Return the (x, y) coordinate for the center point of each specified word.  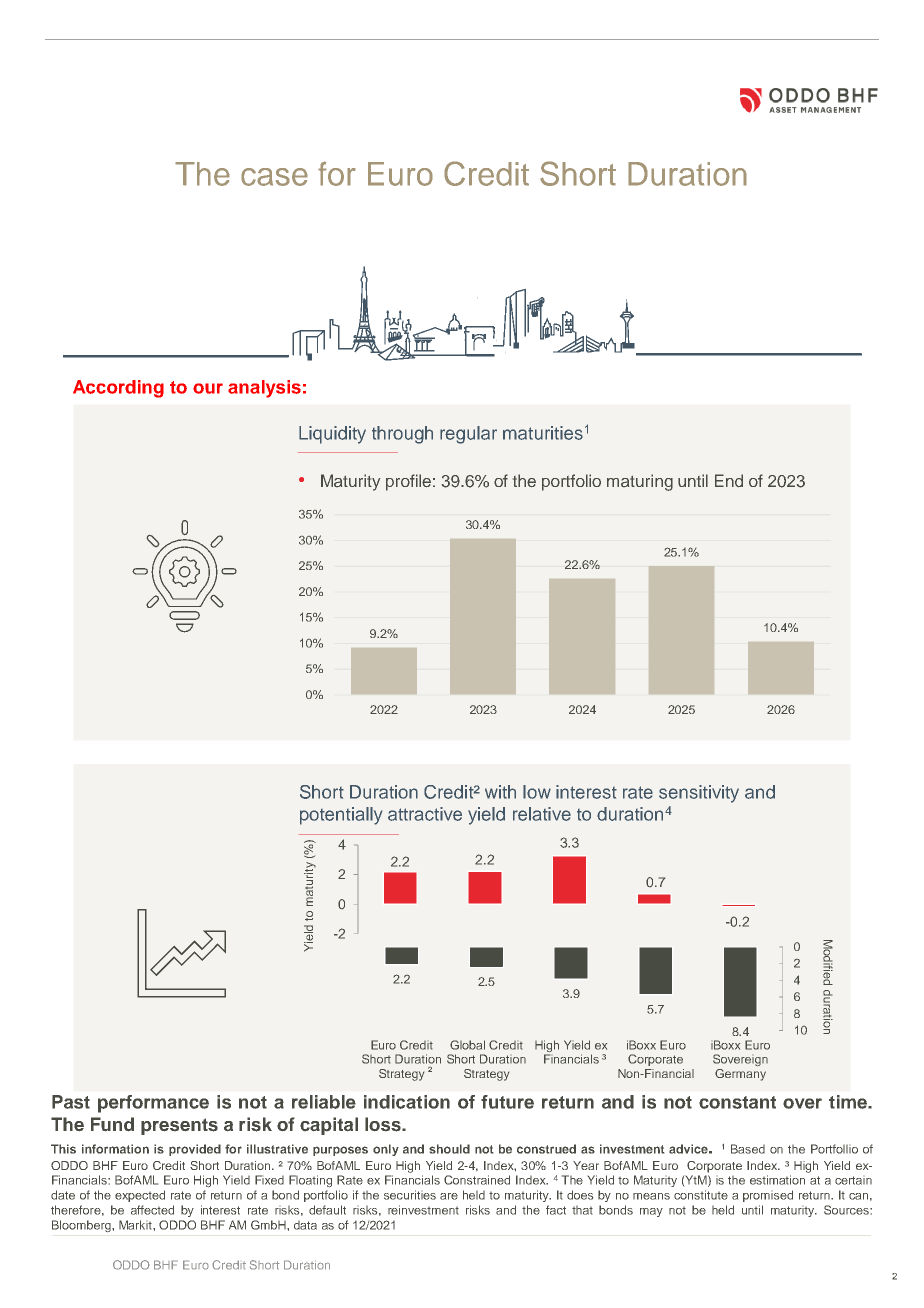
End (729, 480)
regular (468, 435)
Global (467, 1045)
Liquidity (332, 435)
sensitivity (699, 794)
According (118, 389)
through (402, 435)
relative (542, 814)
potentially (341, 816)
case (274, 177)
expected (140, 1196)
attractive (425, 814)
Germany (740, 1075)
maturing (640, 482)
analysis (264, 389)
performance (153, 1104)
